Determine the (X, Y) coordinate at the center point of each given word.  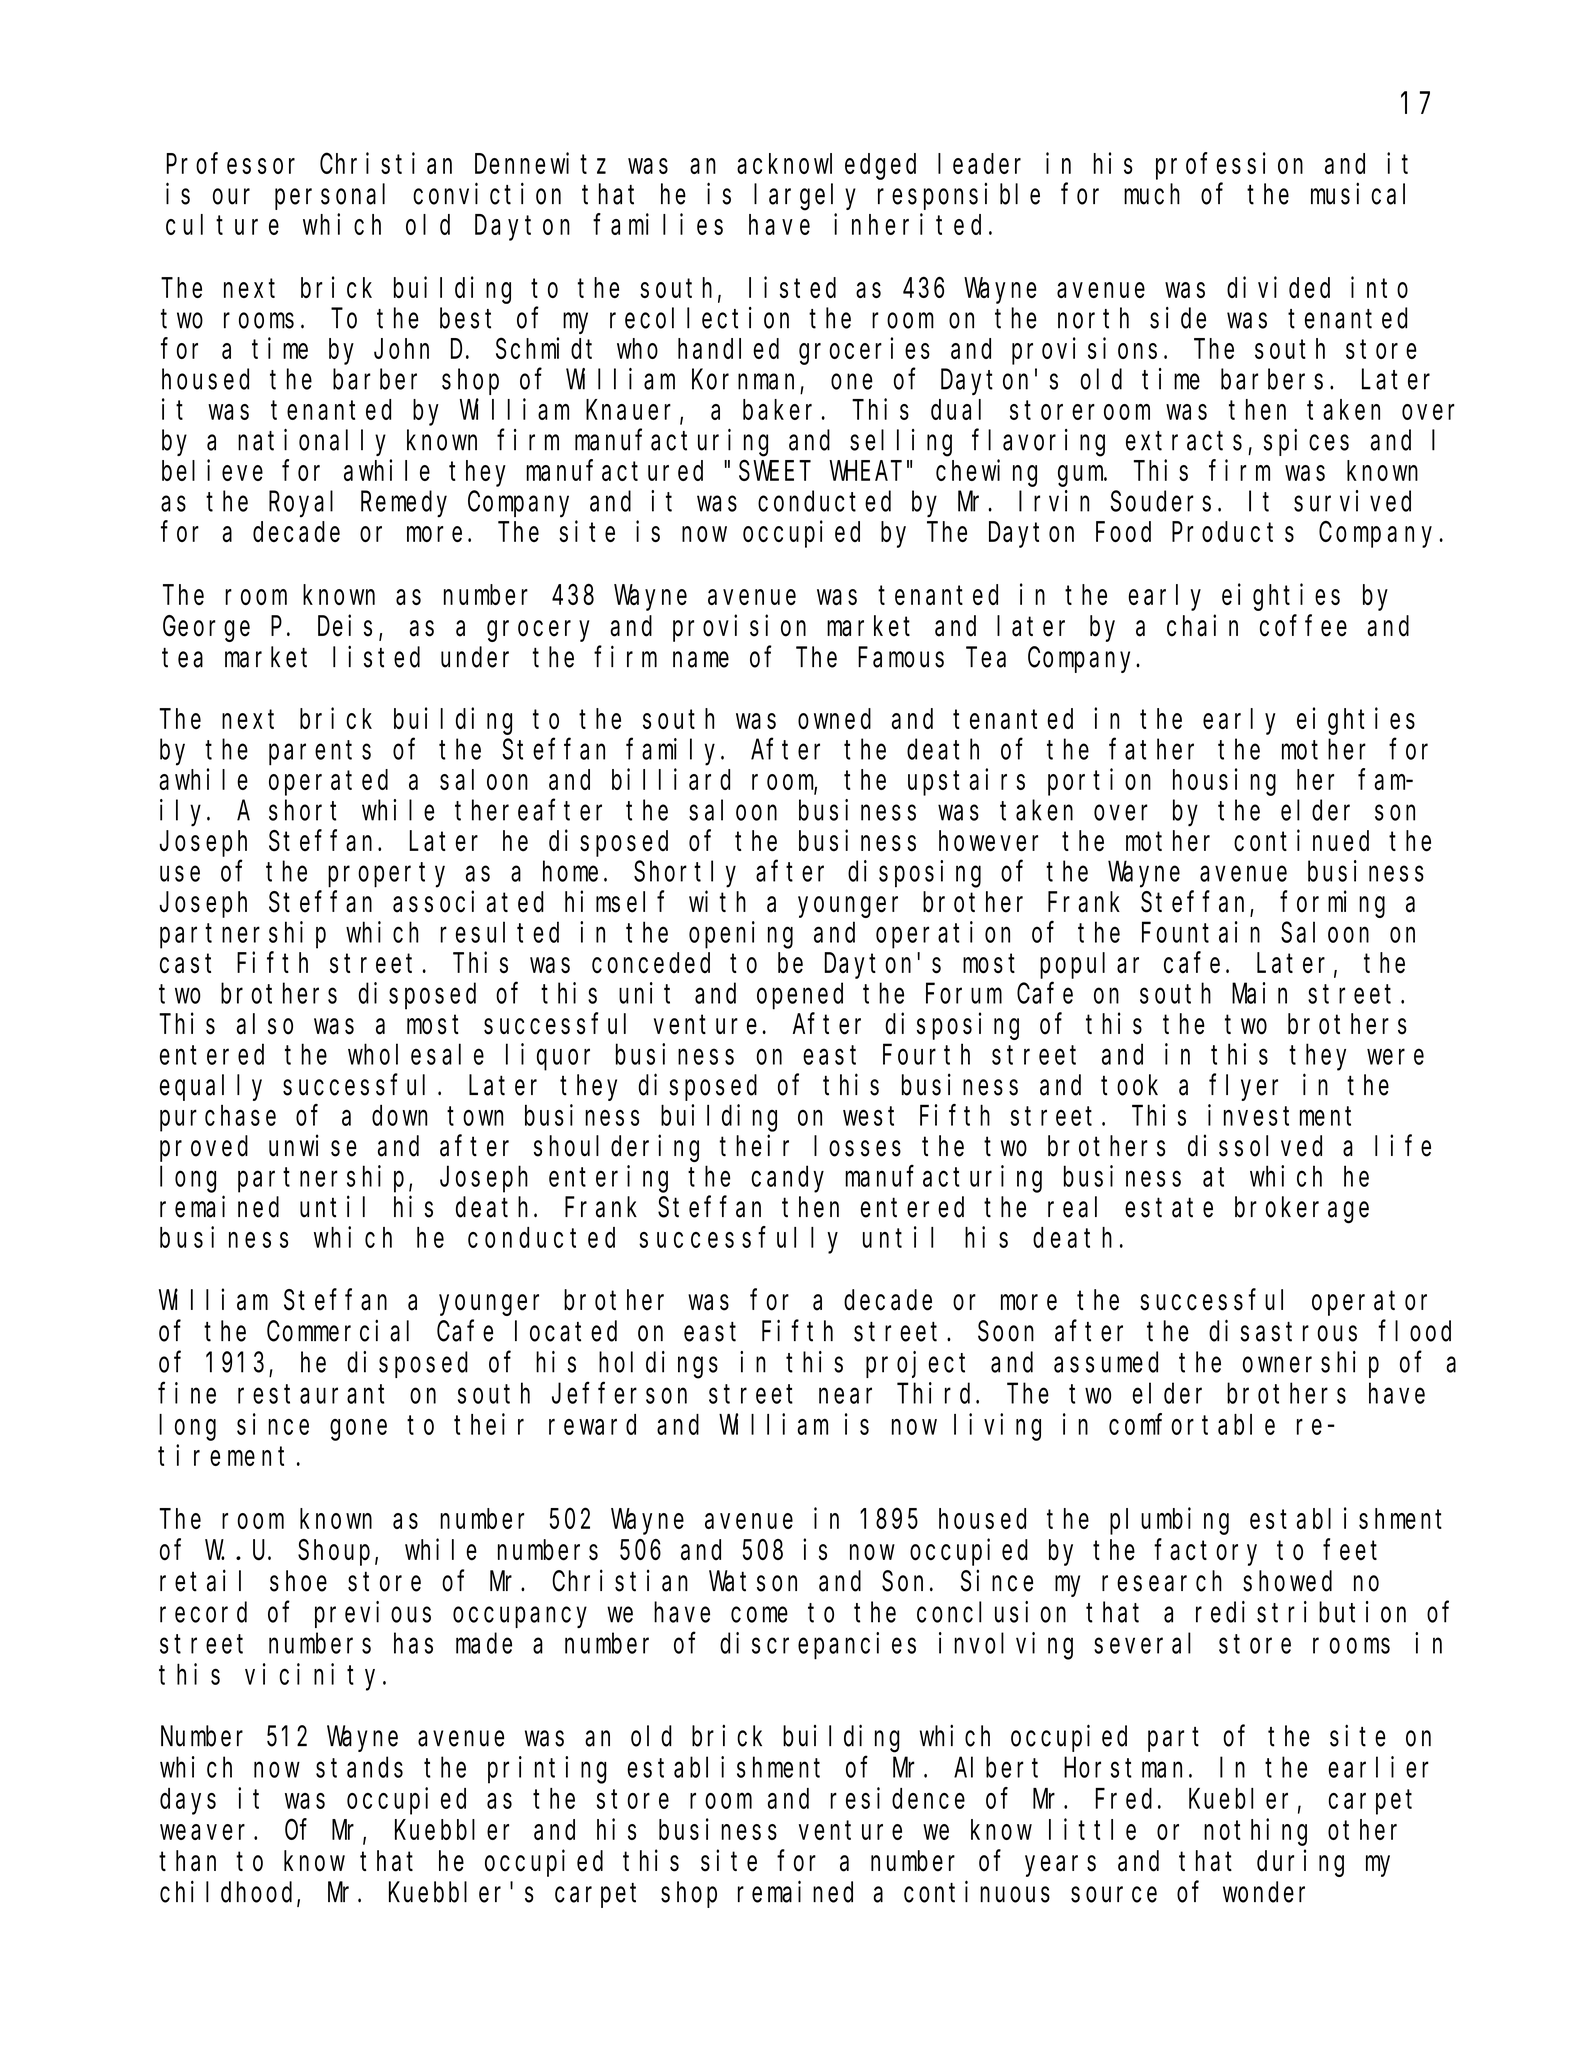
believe (212, 470)
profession (1229, 166)
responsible (959, 196)
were (1395, 1057)
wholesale (416, 1054)
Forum (964, 994)
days (188, 1801)
